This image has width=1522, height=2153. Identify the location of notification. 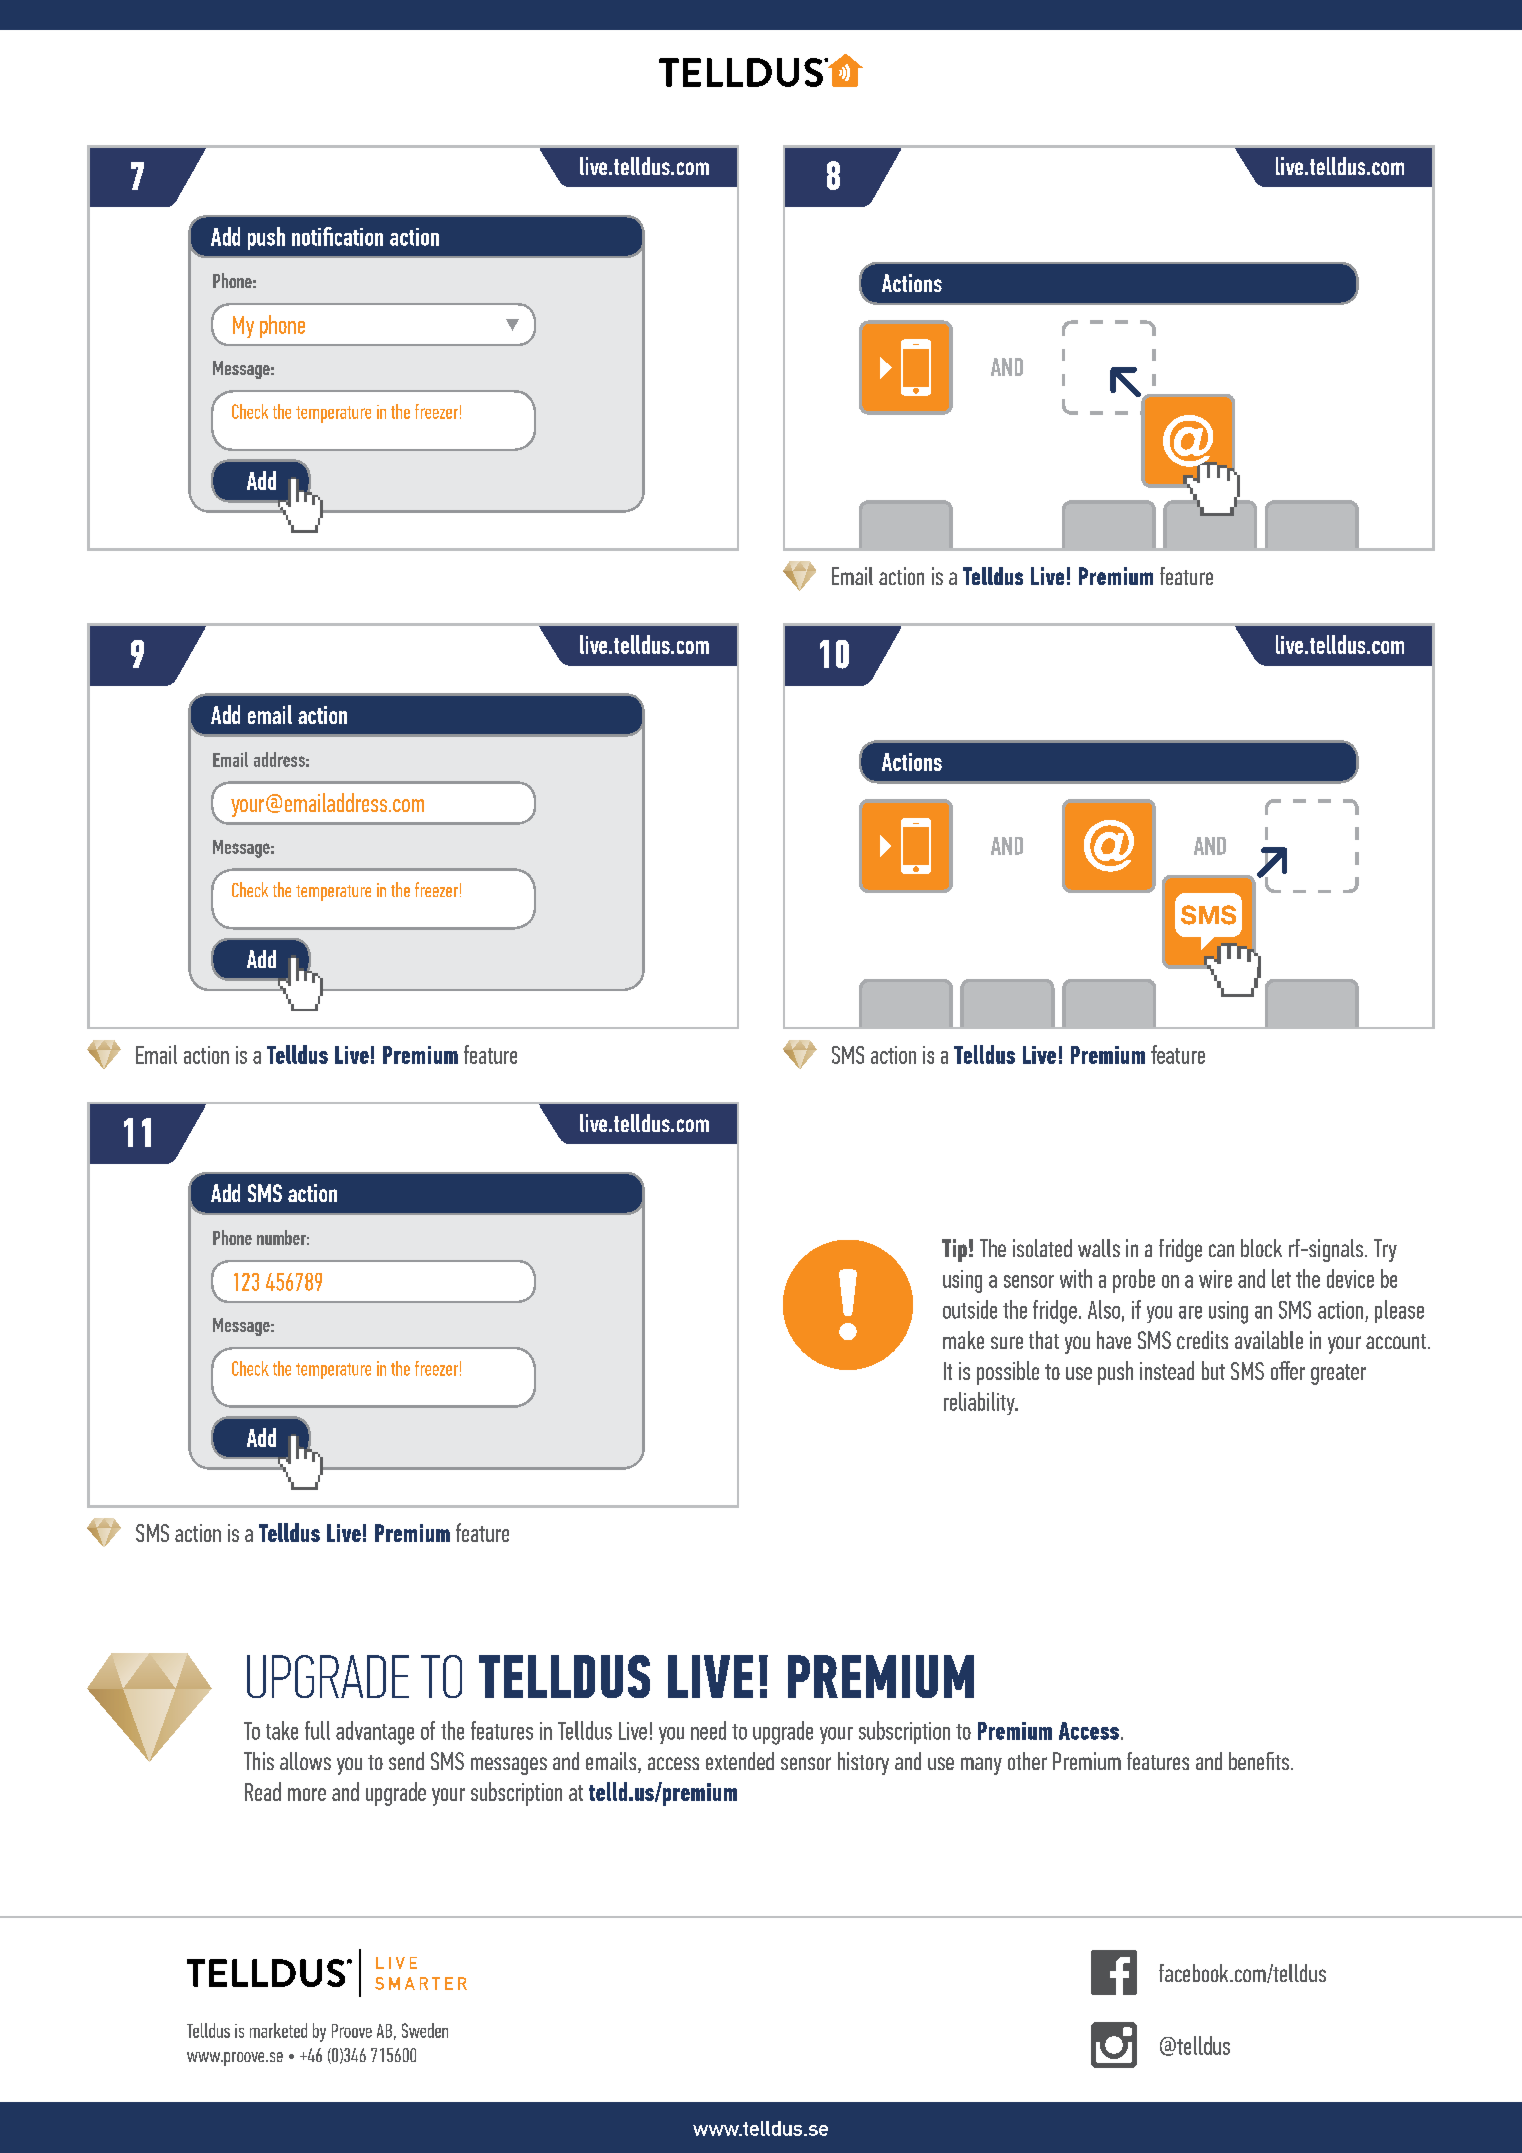
(337, 236).
